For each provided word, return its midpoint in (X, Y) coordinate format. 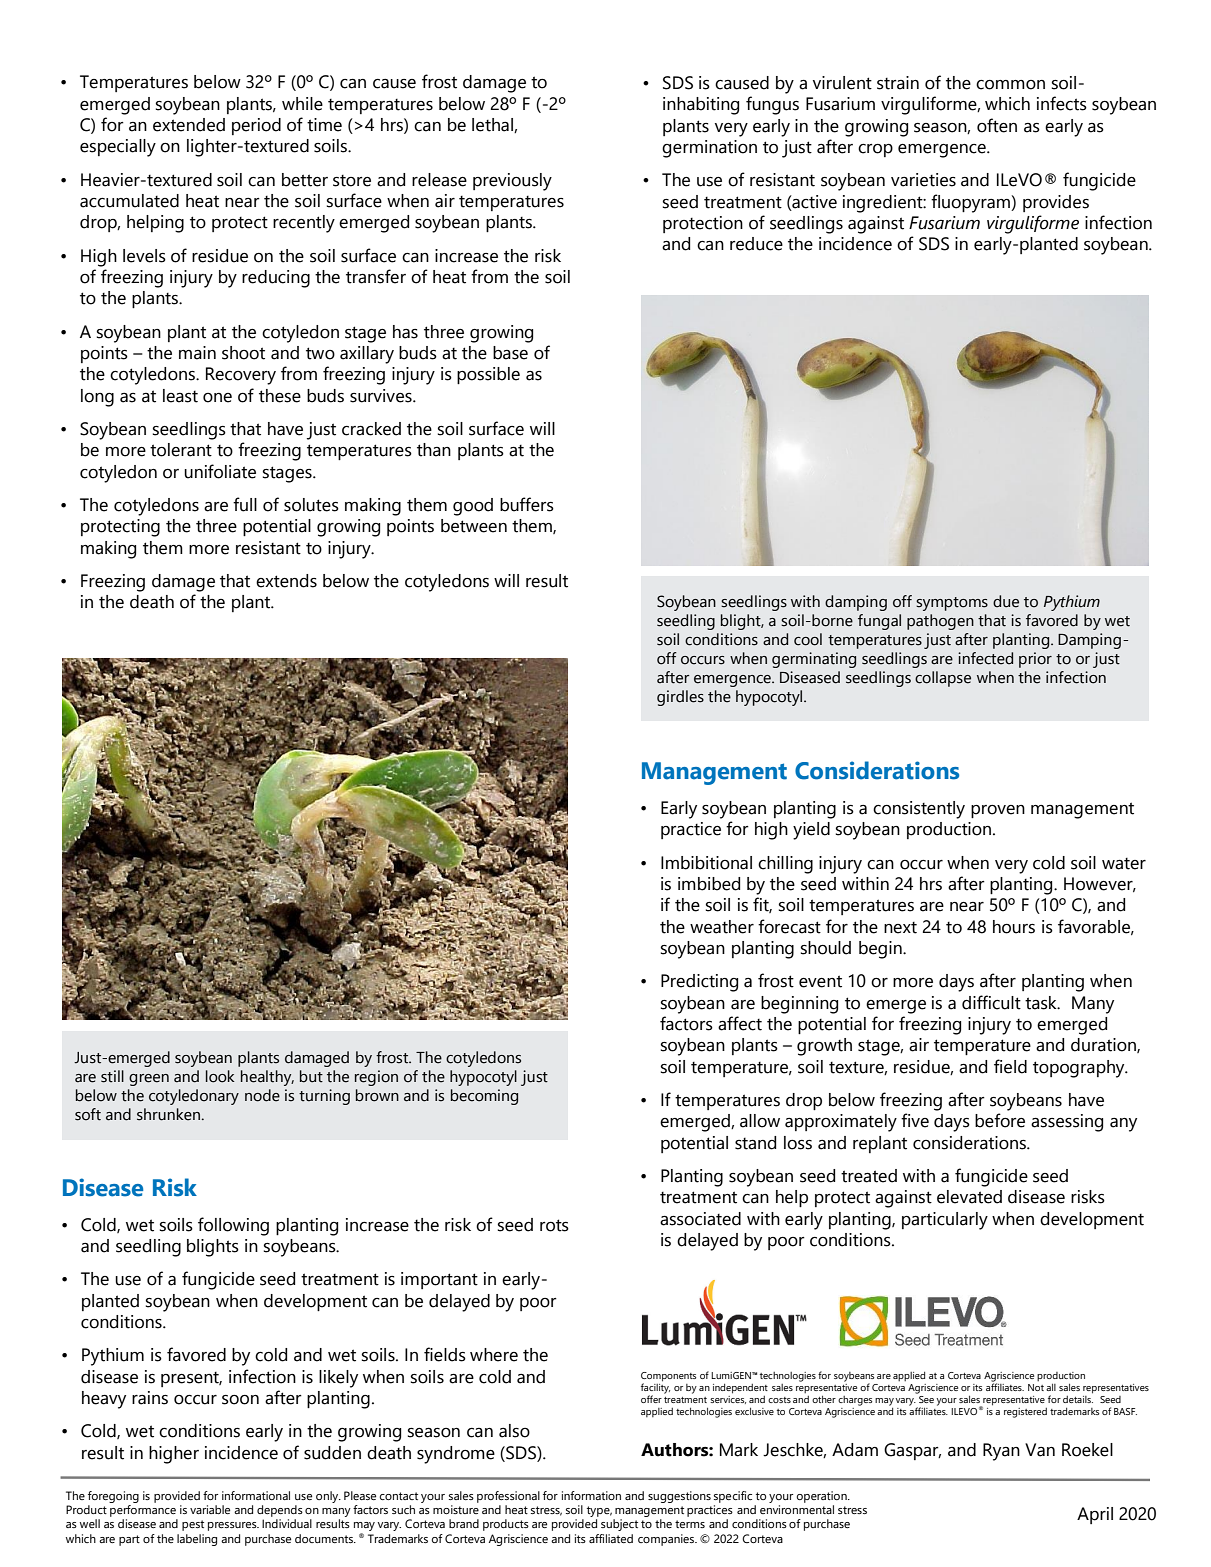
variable (210, 1509)
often (997, 125)
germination (709, 149)
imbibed (709, 884)
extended (189, 125)
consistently (919, 810)
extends (286, 581)
